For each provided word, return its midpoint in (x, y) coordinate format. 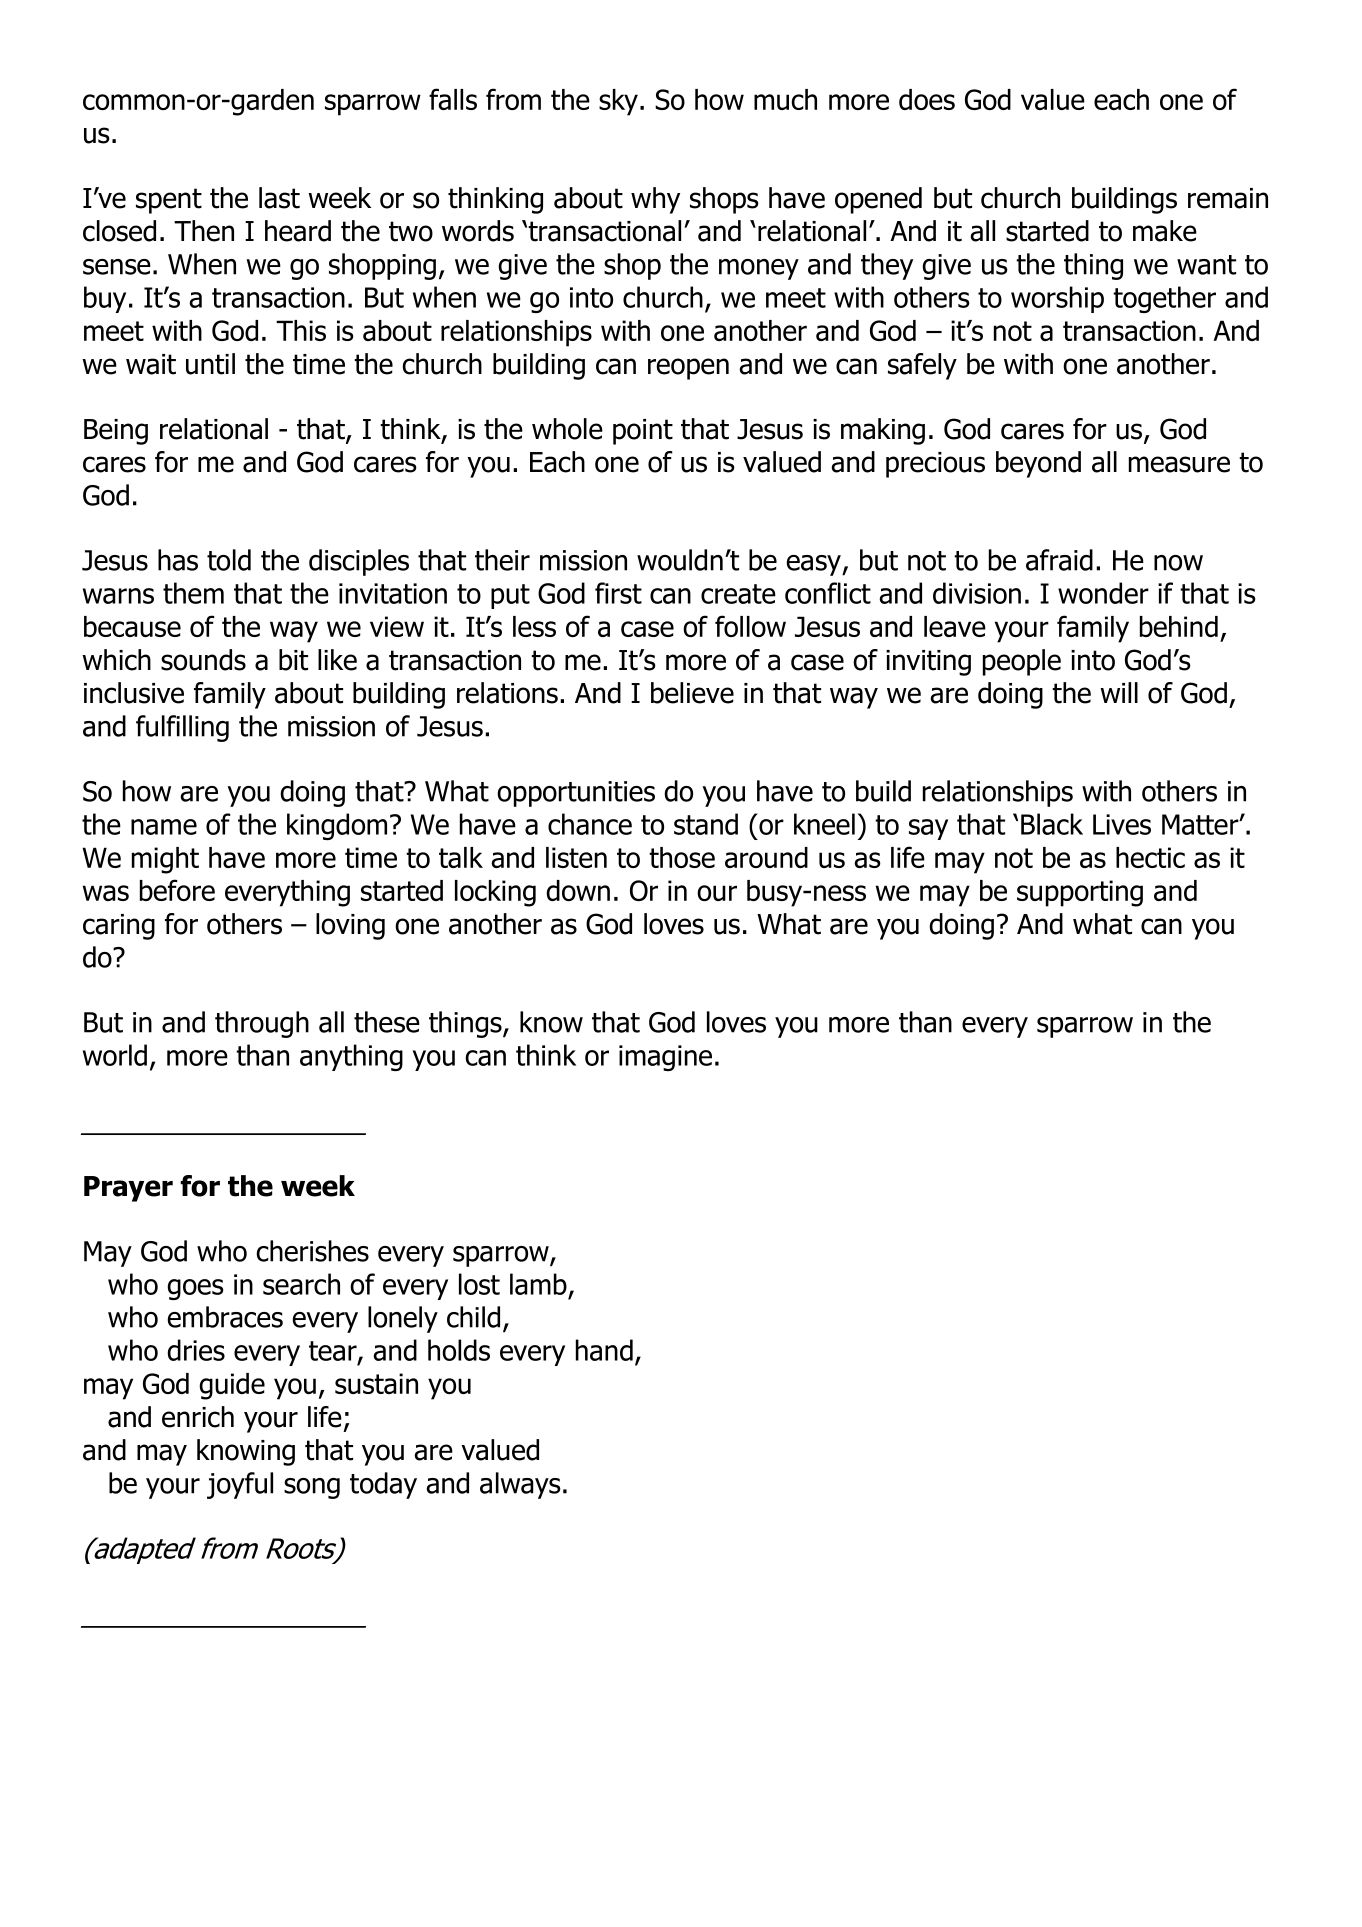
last (279, 198)
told (229, 560)
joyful (240, 1485)
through (262, 1024)
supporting (1080, 893)
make (1165, 231)
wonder (1103, 593)
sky (620, 102)
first (618, 593)
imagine (665, 1058)
